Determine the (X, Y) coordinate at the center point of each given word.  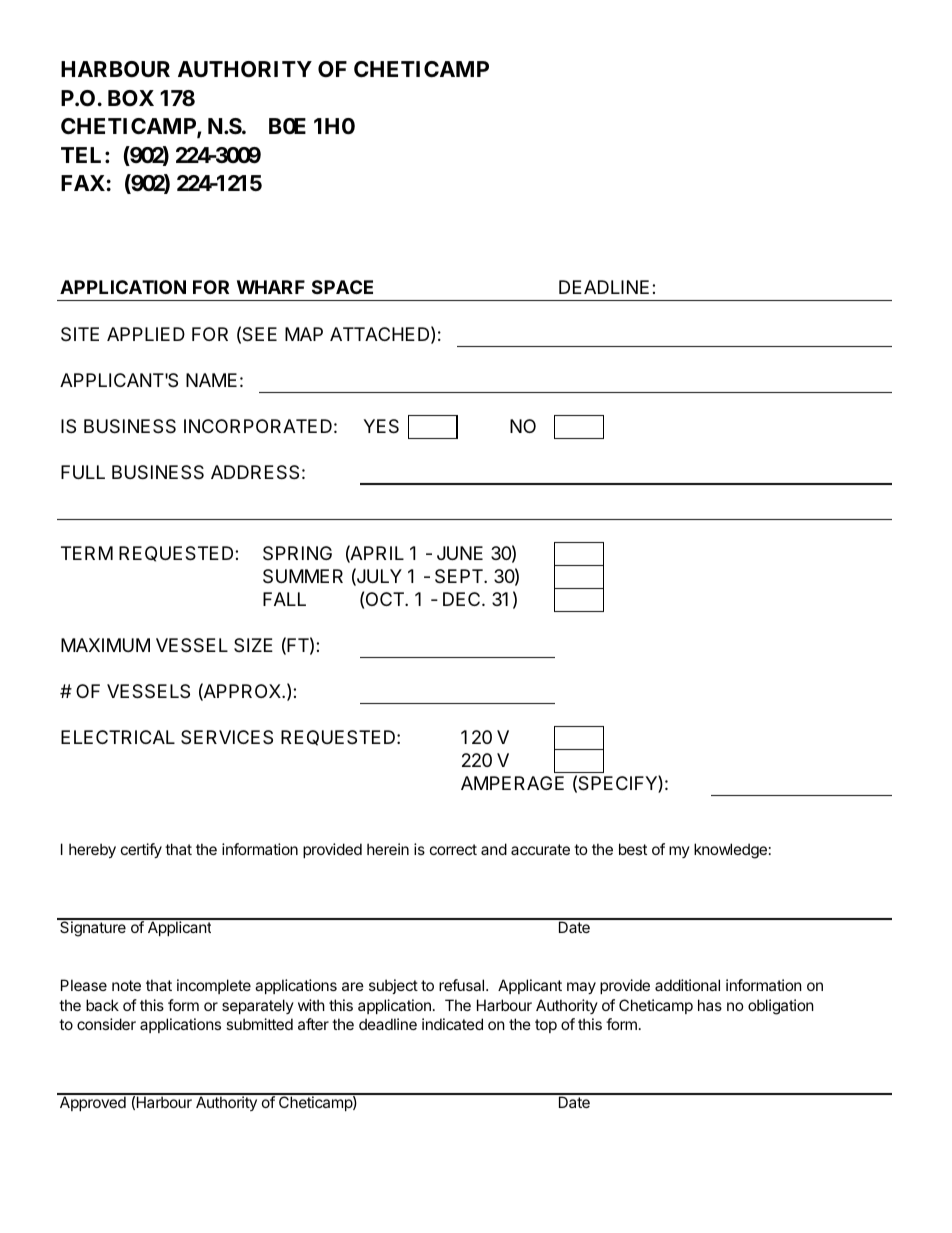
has (710, 1005)
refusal (463, 985)
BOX (131, 98)
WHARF (271, 287)
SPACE (342, 287)
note (126, 985)
